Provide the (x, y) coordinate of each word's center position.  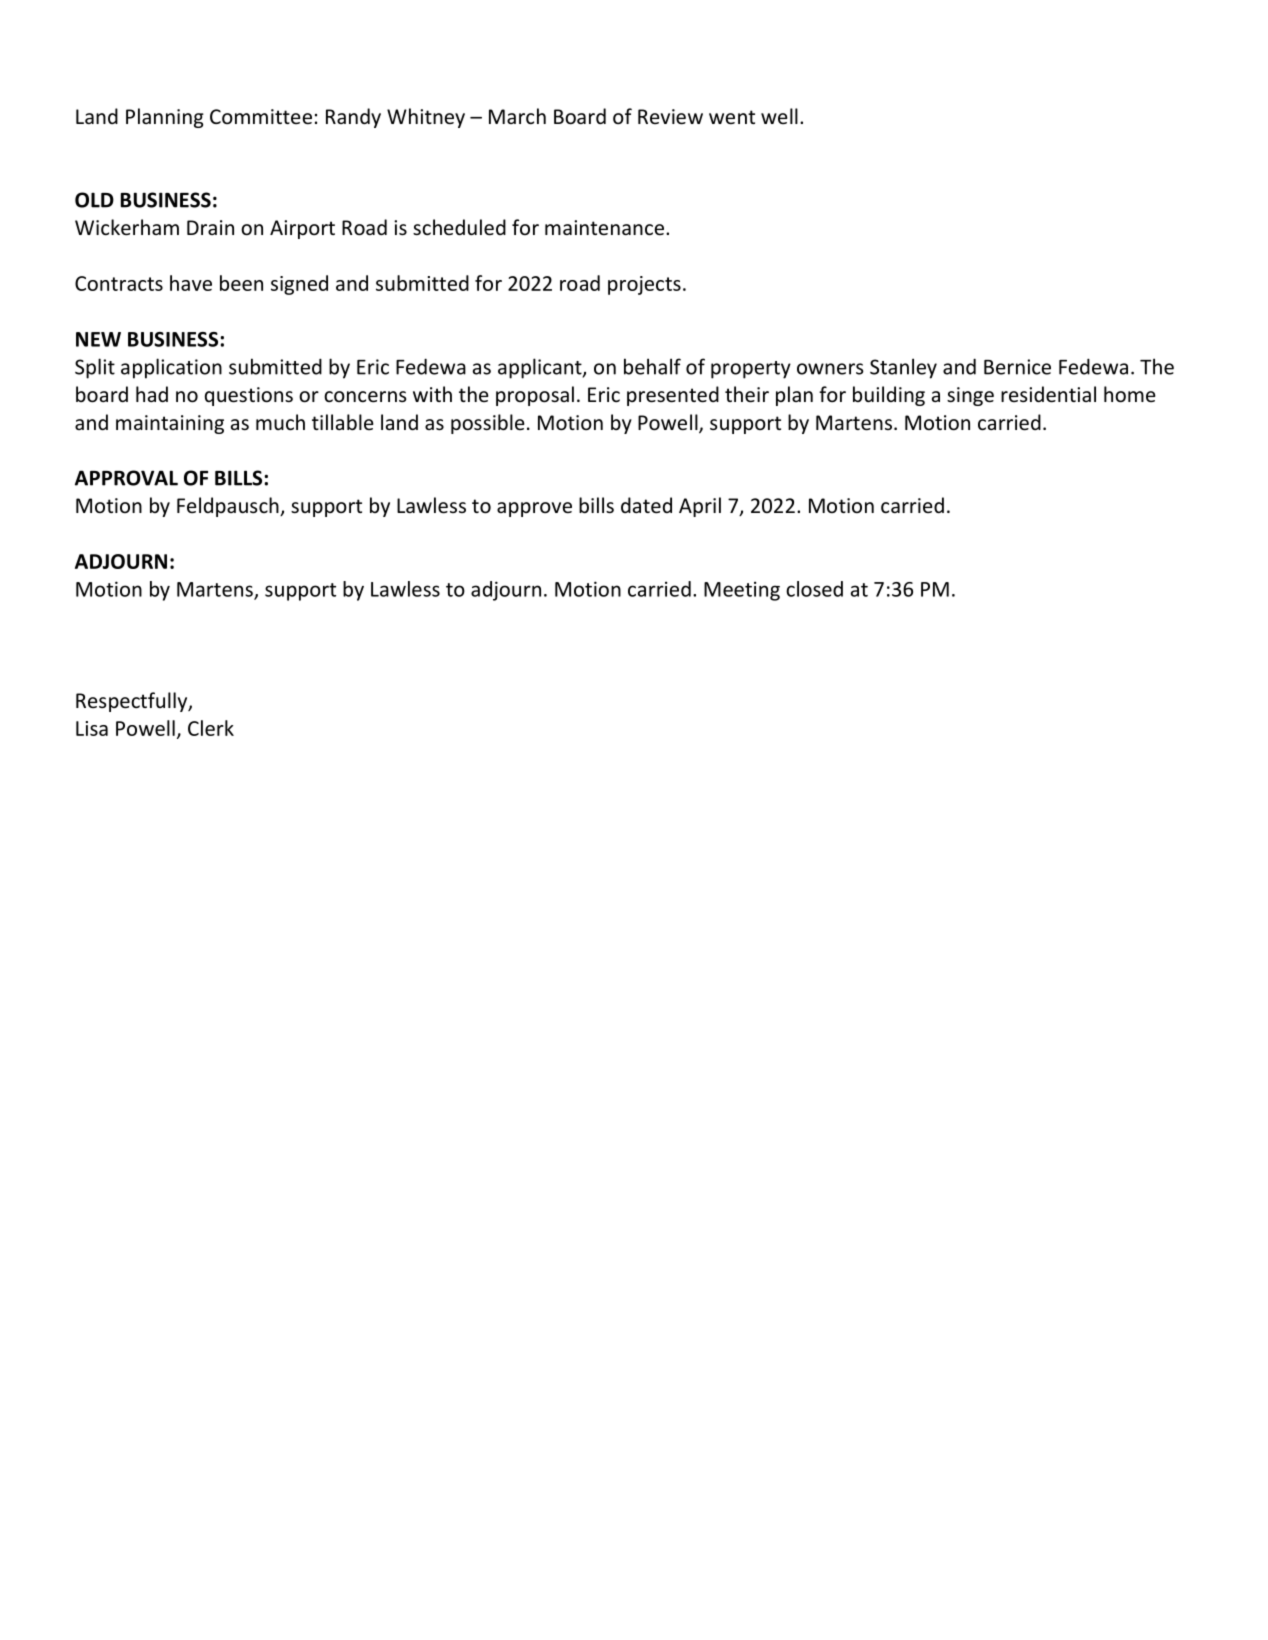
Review (670, 117)
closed (814, 589)
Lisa (92, 728)
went (732, 117)
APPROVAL (126, 478)
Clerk (211, 728)
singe (970, 396)
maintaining (170, 424)
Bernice (1017, 367)
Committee (261, 117)
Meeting (742, 591)
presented (673, 396)
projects (644, 285)
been (241, 283)
